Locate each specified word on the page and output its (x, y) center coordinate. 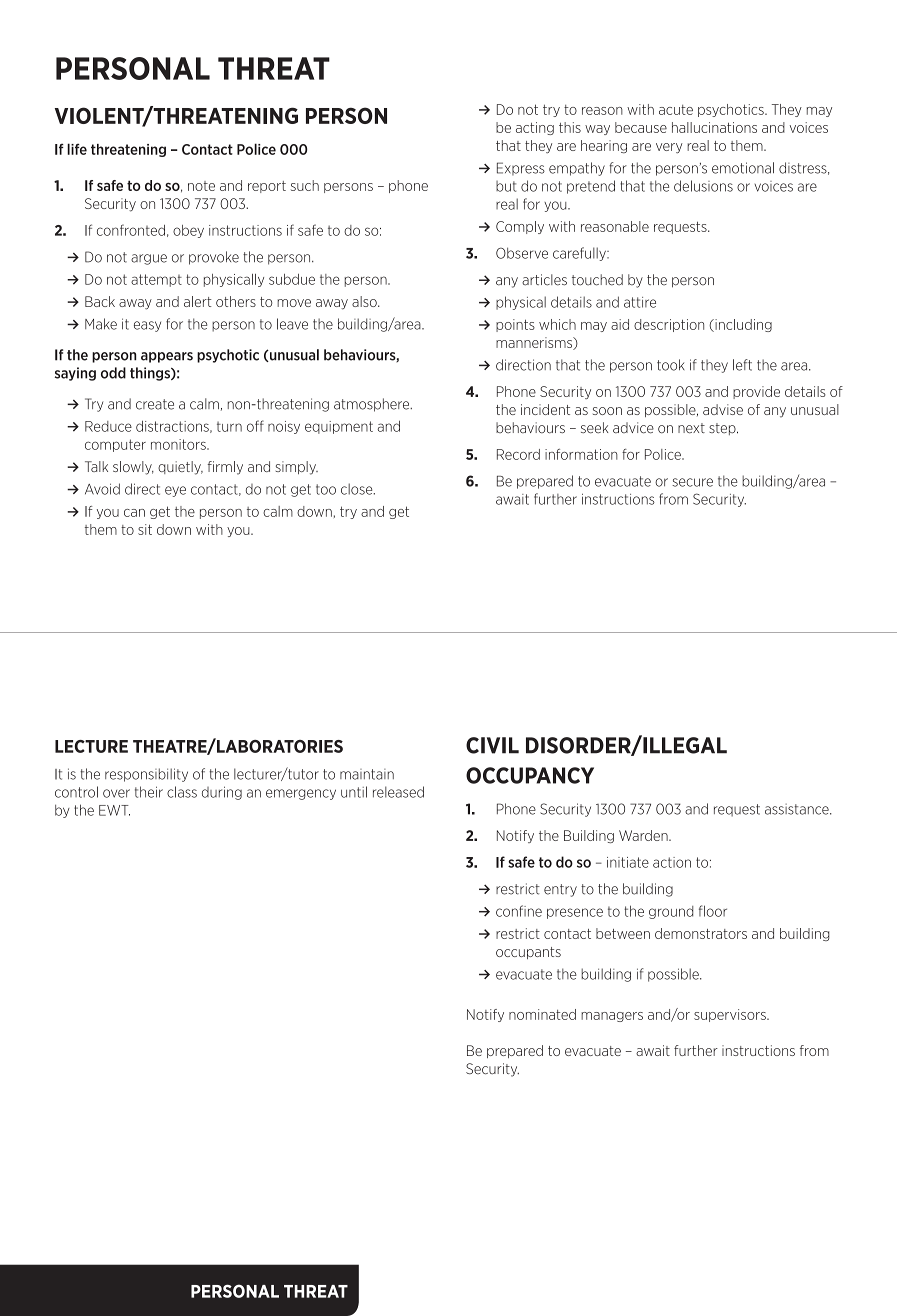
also (365, 301)
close (358, 489)
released (398, 792)
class (182, 792)
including (742, 325)
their (149, 792)
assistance (798, 809)
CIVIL (492, 745)
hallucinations (714, 127)
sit (145, 529)
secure (692, 482)
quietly (180, 468)
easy (147, 326)
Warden (644, 835)
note (201, 186)
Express (521, 168)
